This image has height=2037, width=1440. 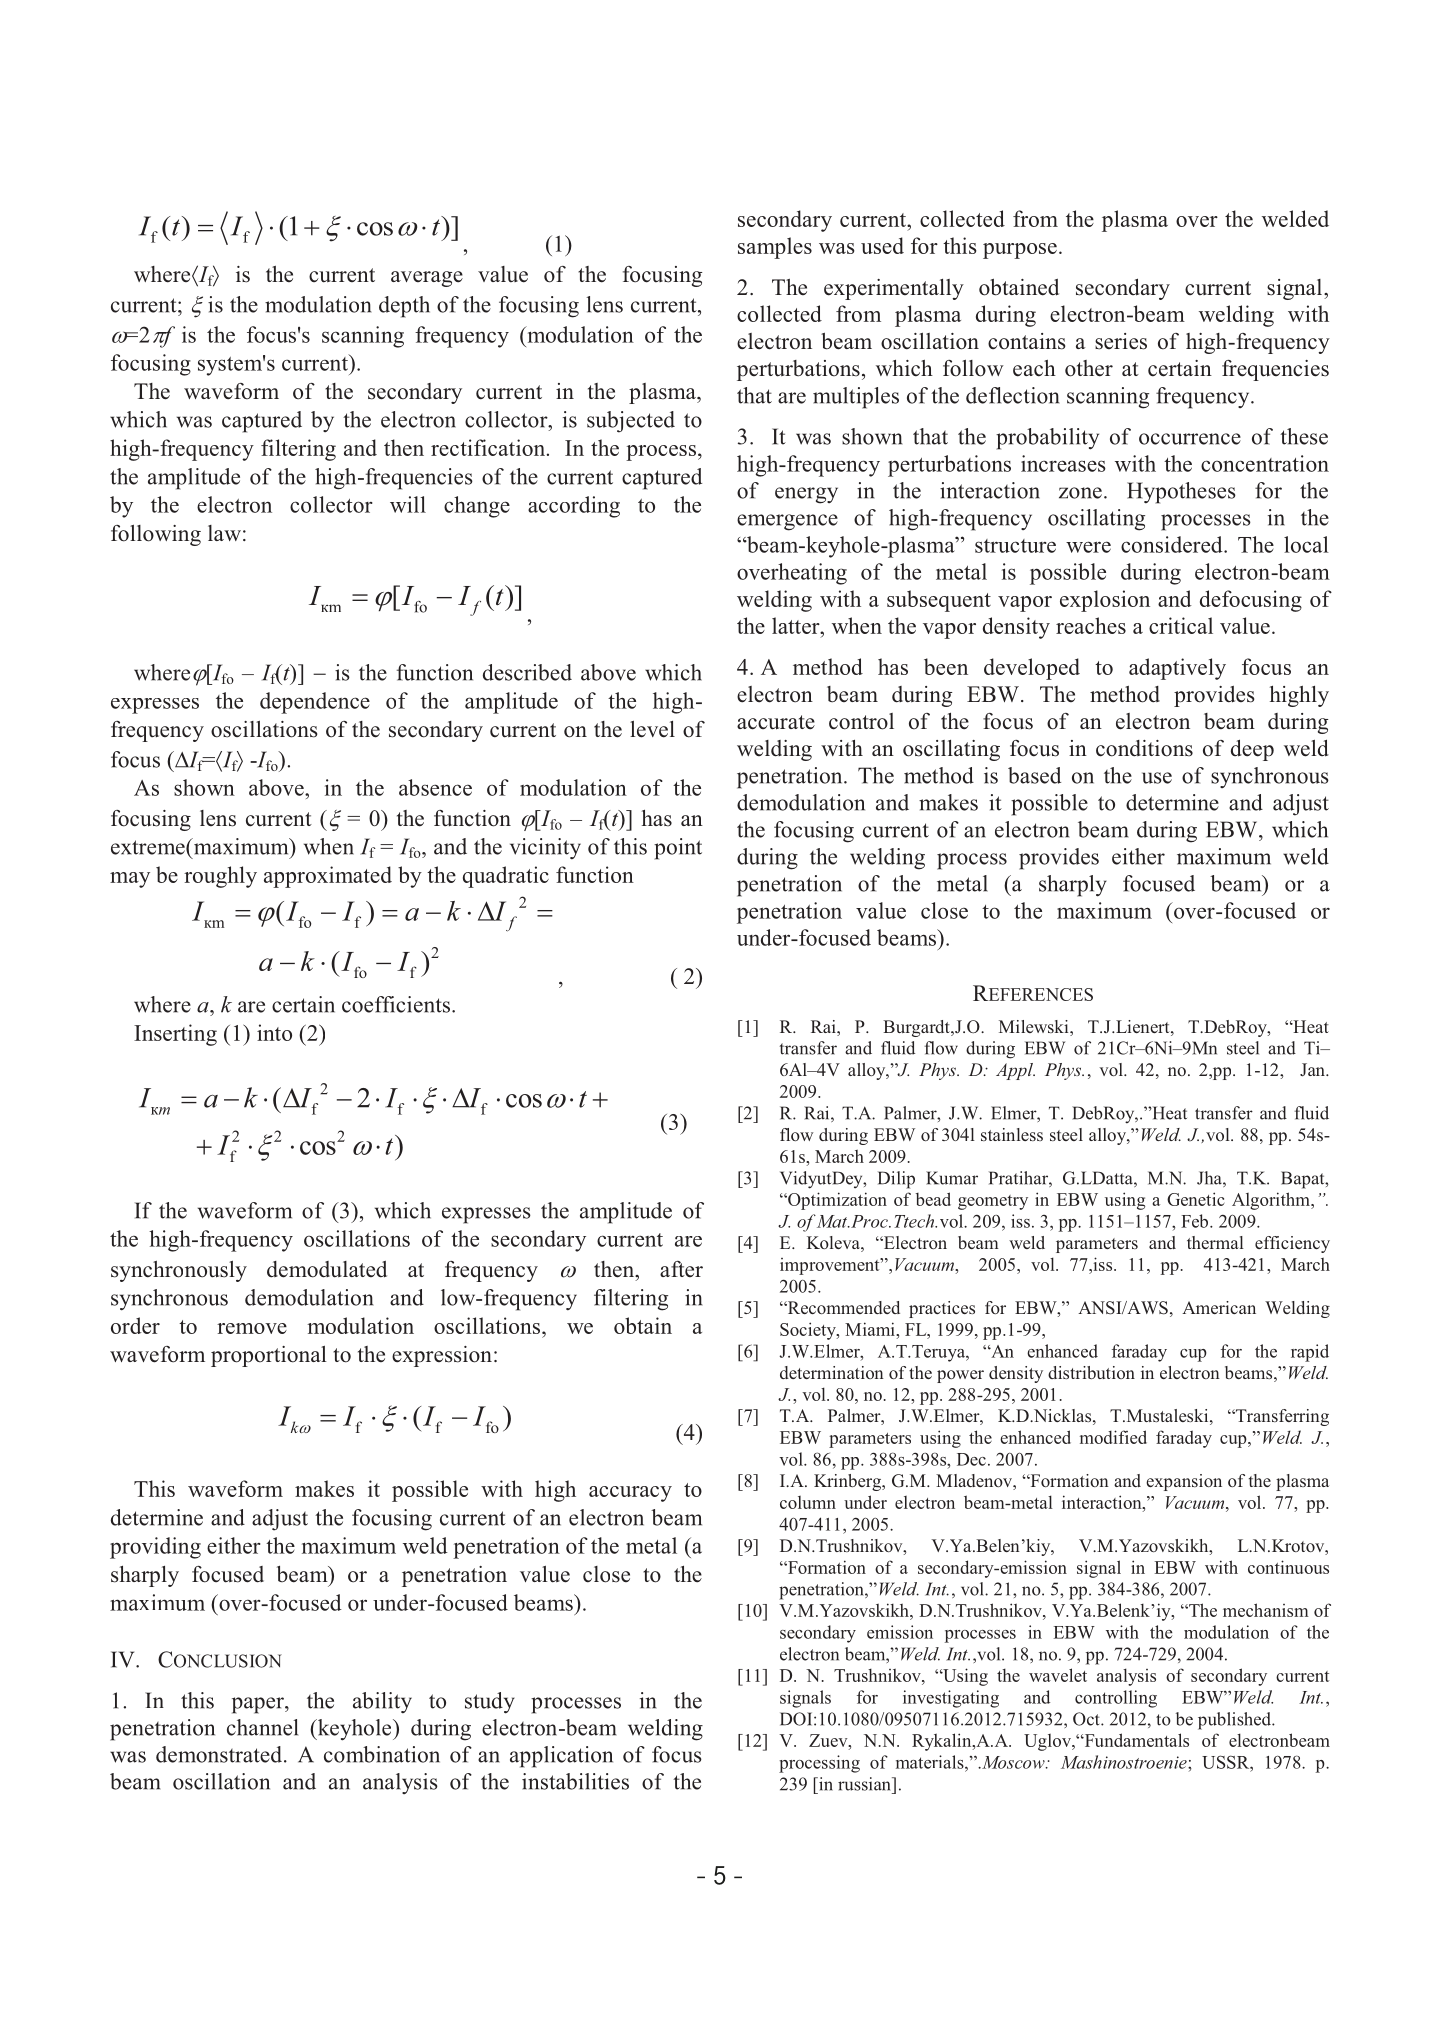 I want to click on emergence, so click(x=787, y=522).
